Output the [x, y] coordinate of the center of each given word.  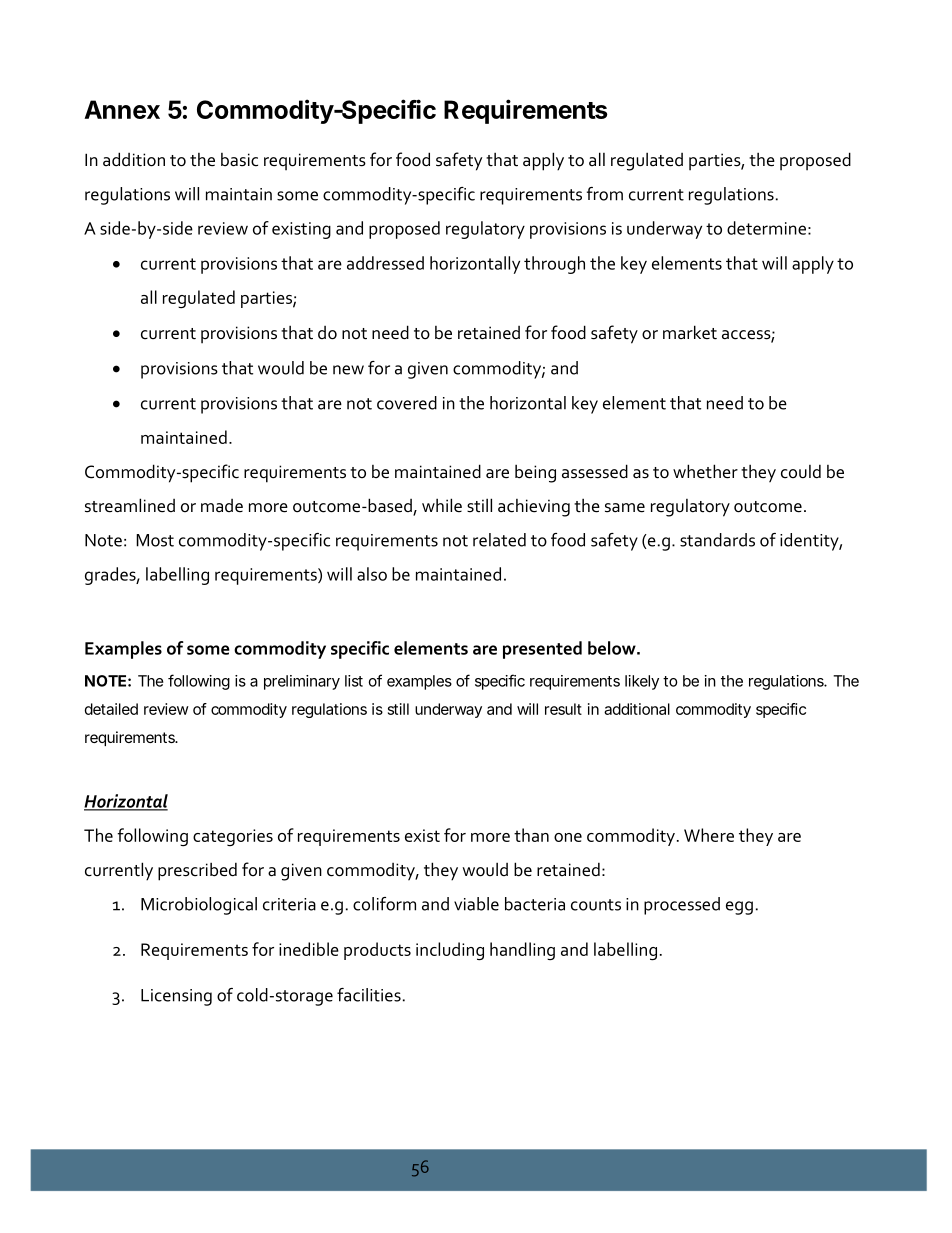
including [450, 951]
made [222, 505]
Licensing [176, 997]
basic [239, 160]
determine [766, 228]
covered [407, 403]
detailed [111, 709]
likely [642, 682]
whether [705, 471]
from [605, 194]
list [354, 681]
